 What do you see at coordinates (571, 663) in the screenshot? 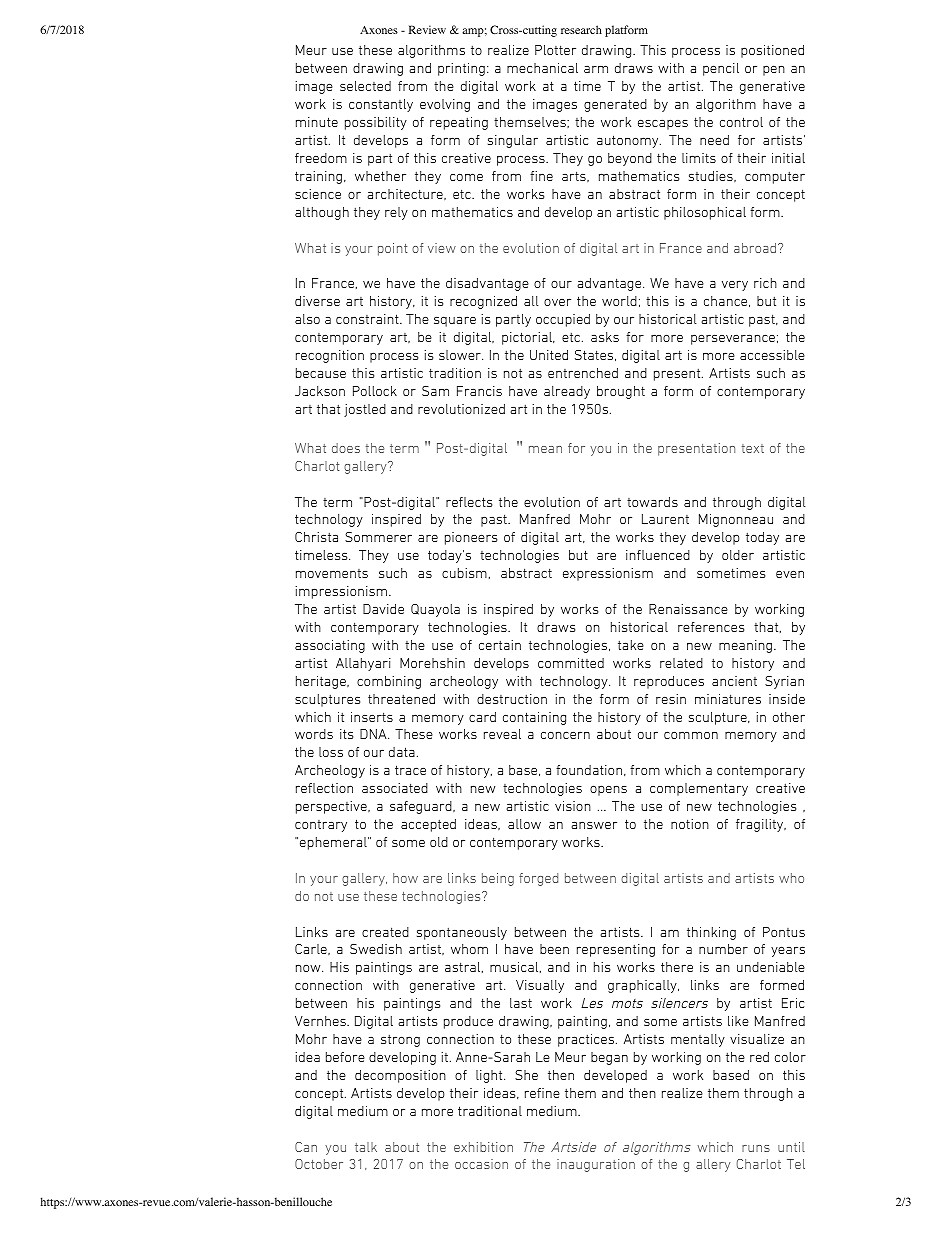
I see `committed` at bounding box center [571, 663].
